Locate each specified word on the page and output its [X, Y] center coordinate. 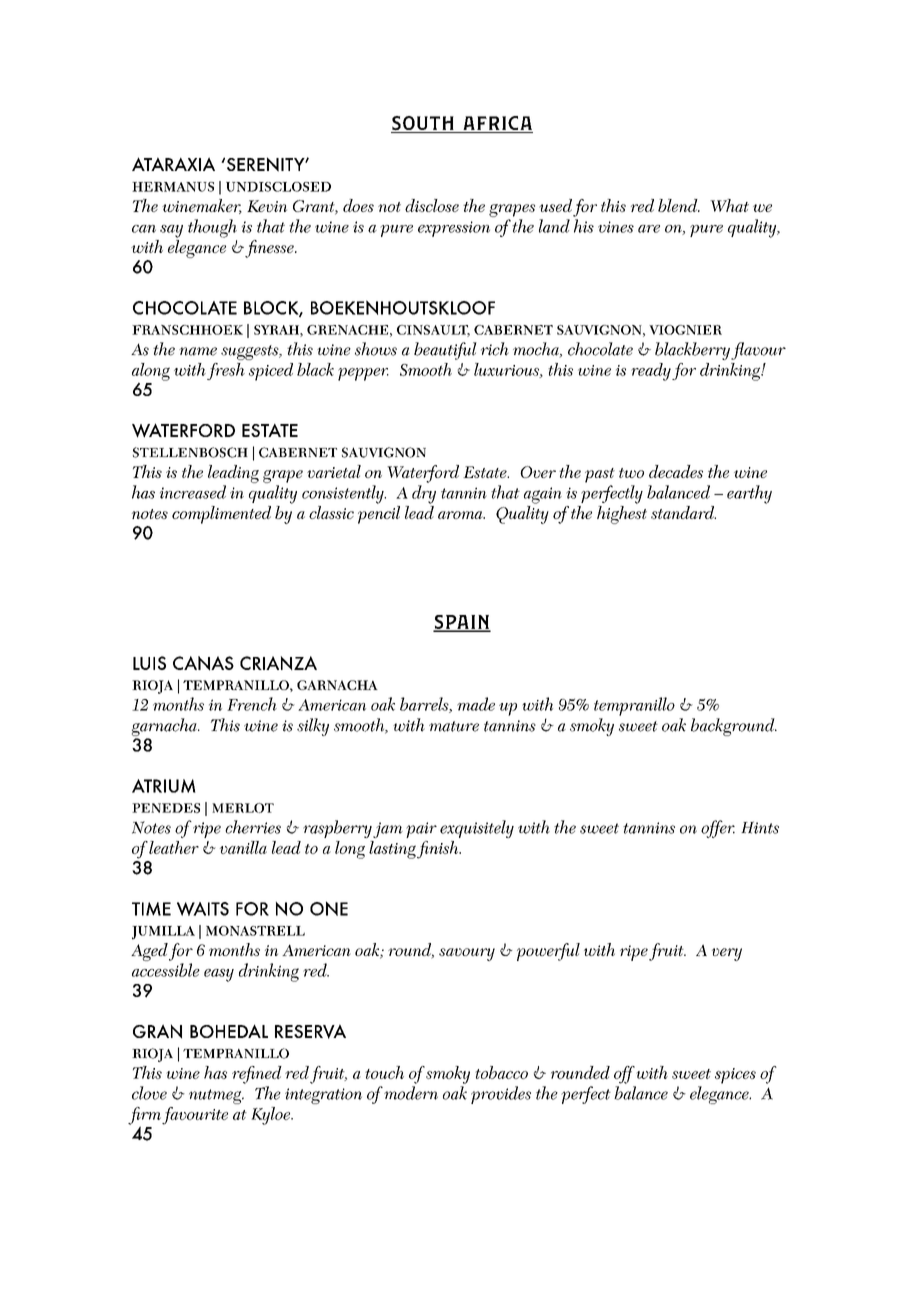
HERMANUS [173, 187]
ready [651, 372]
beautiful [445, 351]
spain [462, 623]
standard [683, 512]
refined [257, 1075]
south [423, 124]
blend [679, 205]
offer [718, 829]
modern [411, 1093]
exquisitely [477, 829]
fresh [226, 371]
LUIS [149, 663]
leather [174, 847]
